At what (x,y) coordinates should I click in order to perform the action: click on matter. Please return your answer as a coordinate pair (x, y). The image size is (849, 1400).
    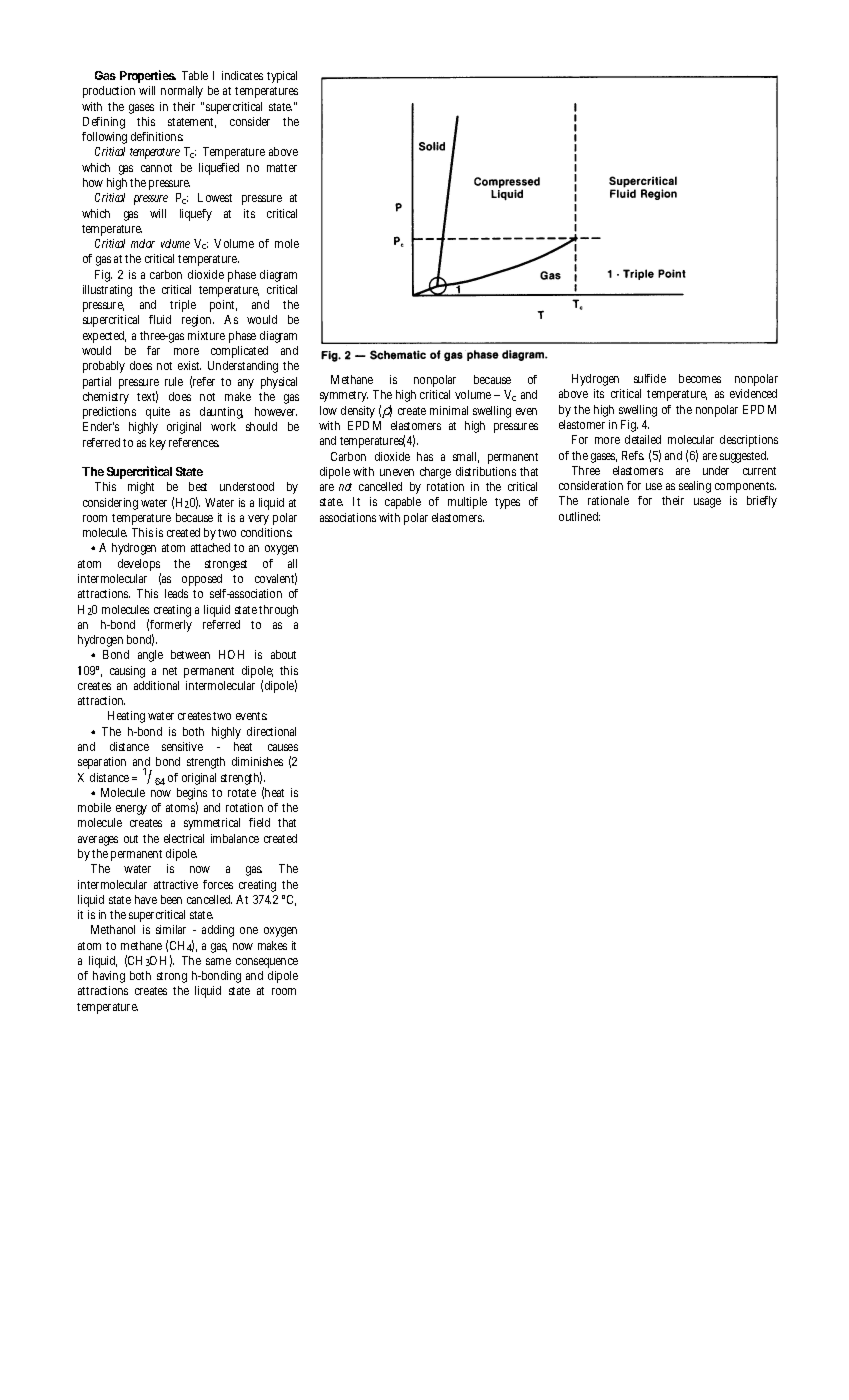
    Looking at the image, I should click on (282, 168).
